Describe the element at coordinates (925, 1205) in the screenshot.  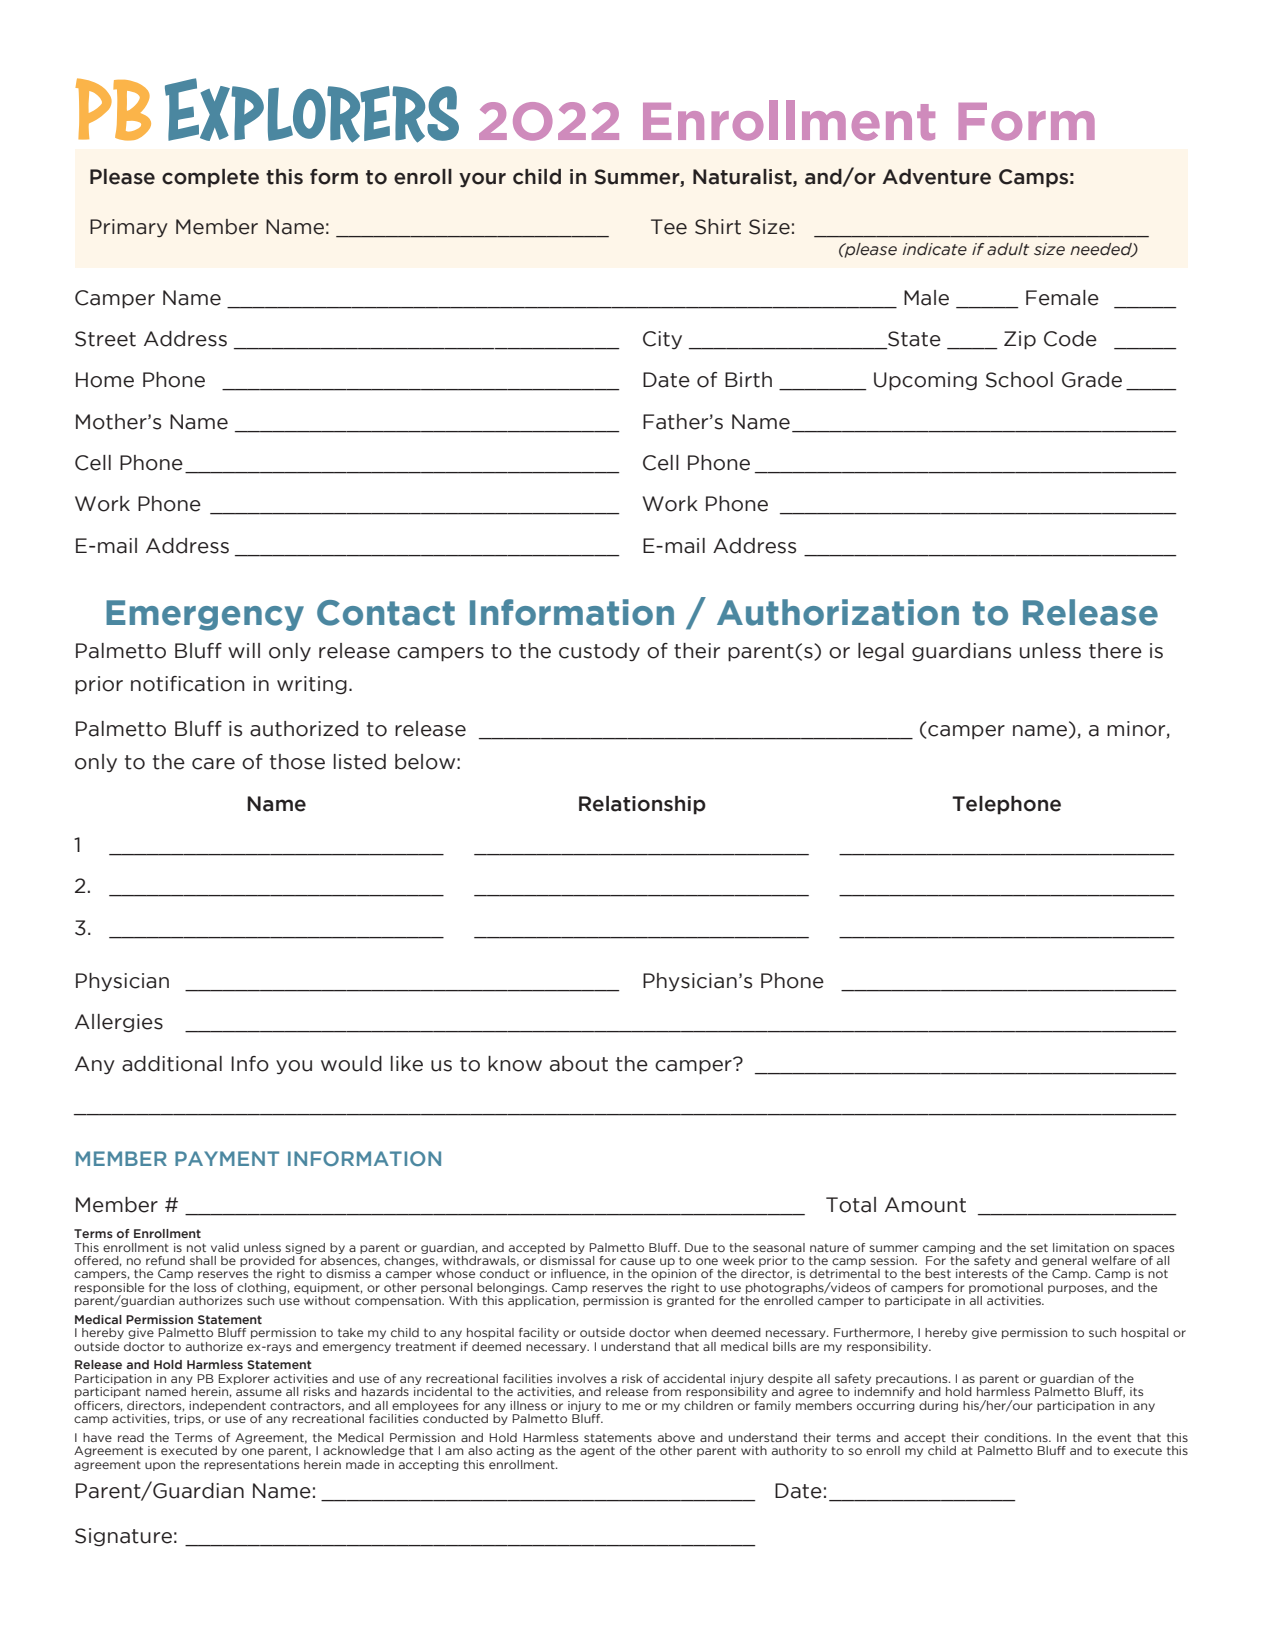
I see `Amount` at that location.
